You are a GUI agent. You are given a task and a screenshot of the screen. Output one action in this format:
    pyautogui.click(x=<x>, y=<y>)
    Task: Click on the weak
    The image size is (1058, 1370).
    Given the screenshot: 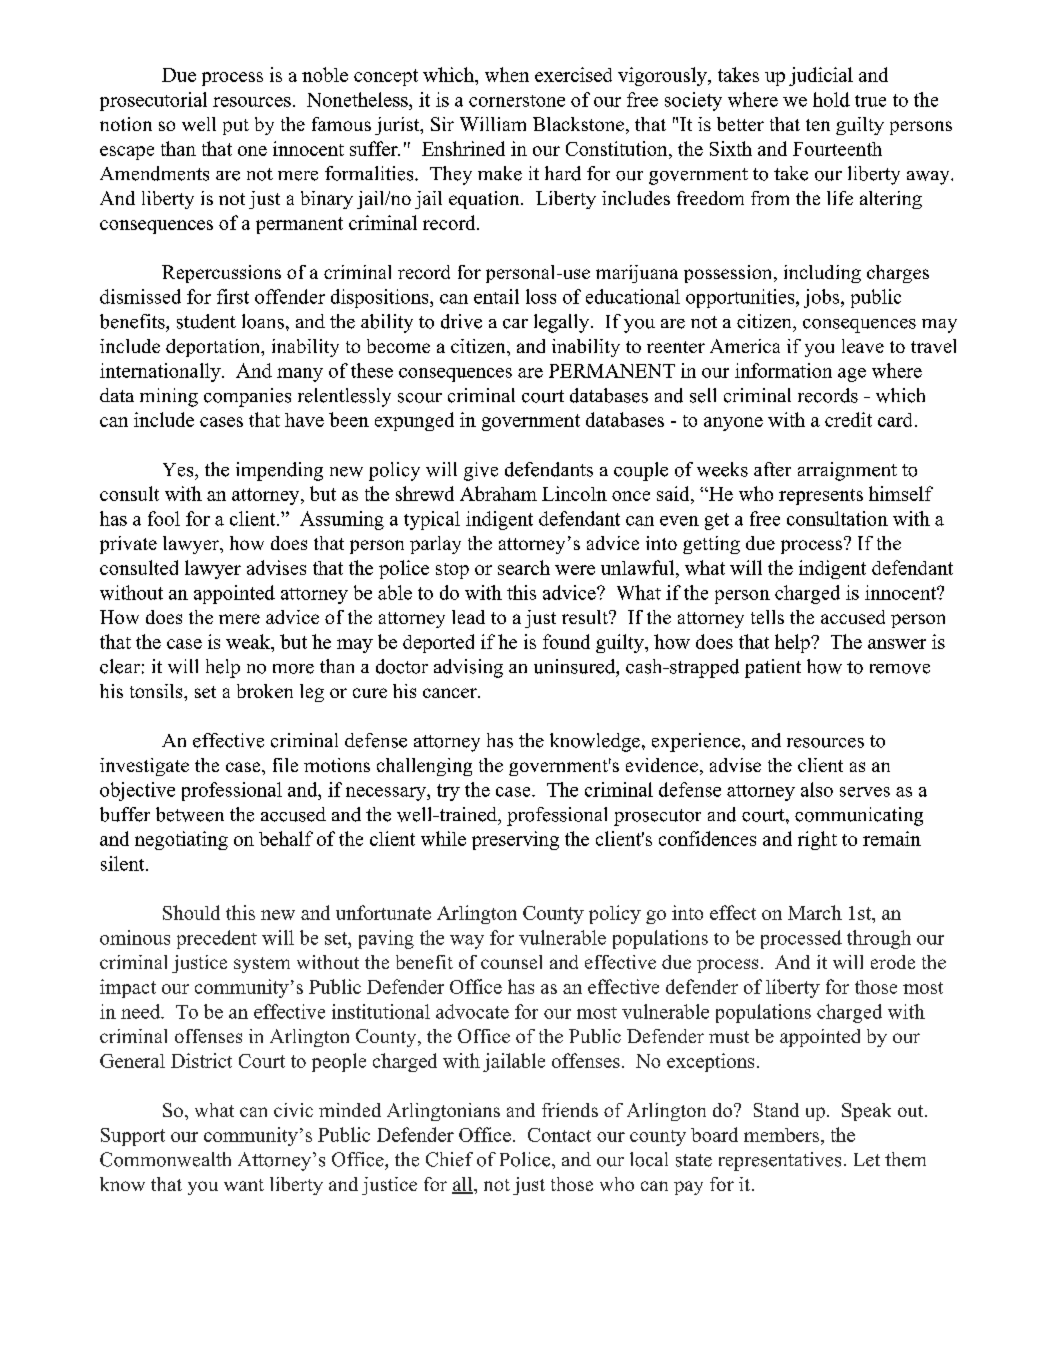 What is the action you would take?
    pyautogui.click(x=249, y=641)
